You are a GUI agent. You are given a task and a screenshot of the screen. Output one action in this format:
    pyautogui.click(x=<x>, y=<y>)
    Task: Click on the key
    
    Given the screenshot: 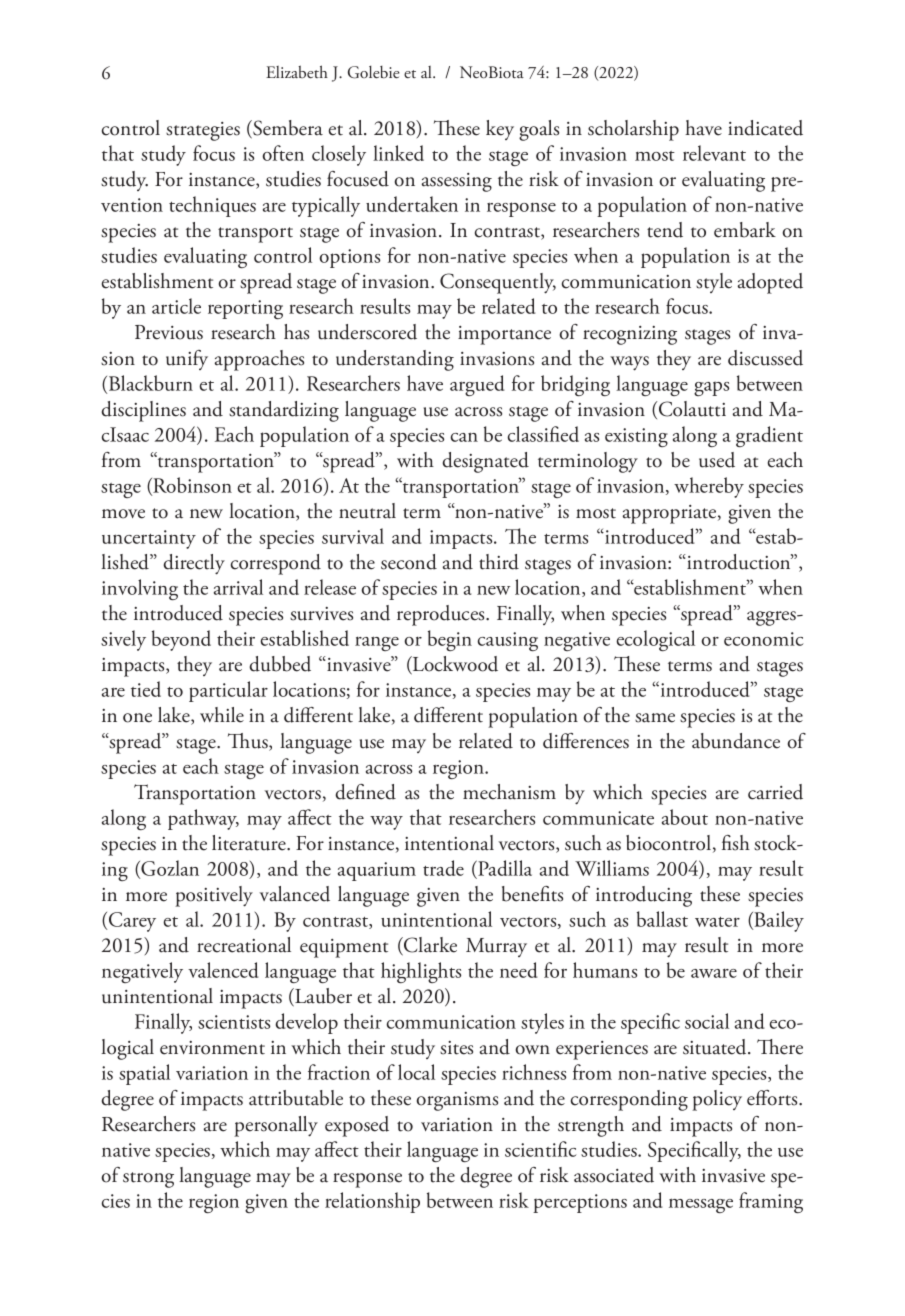 What is the action you would take?
    pyautogui.click(x=500, y=130)
